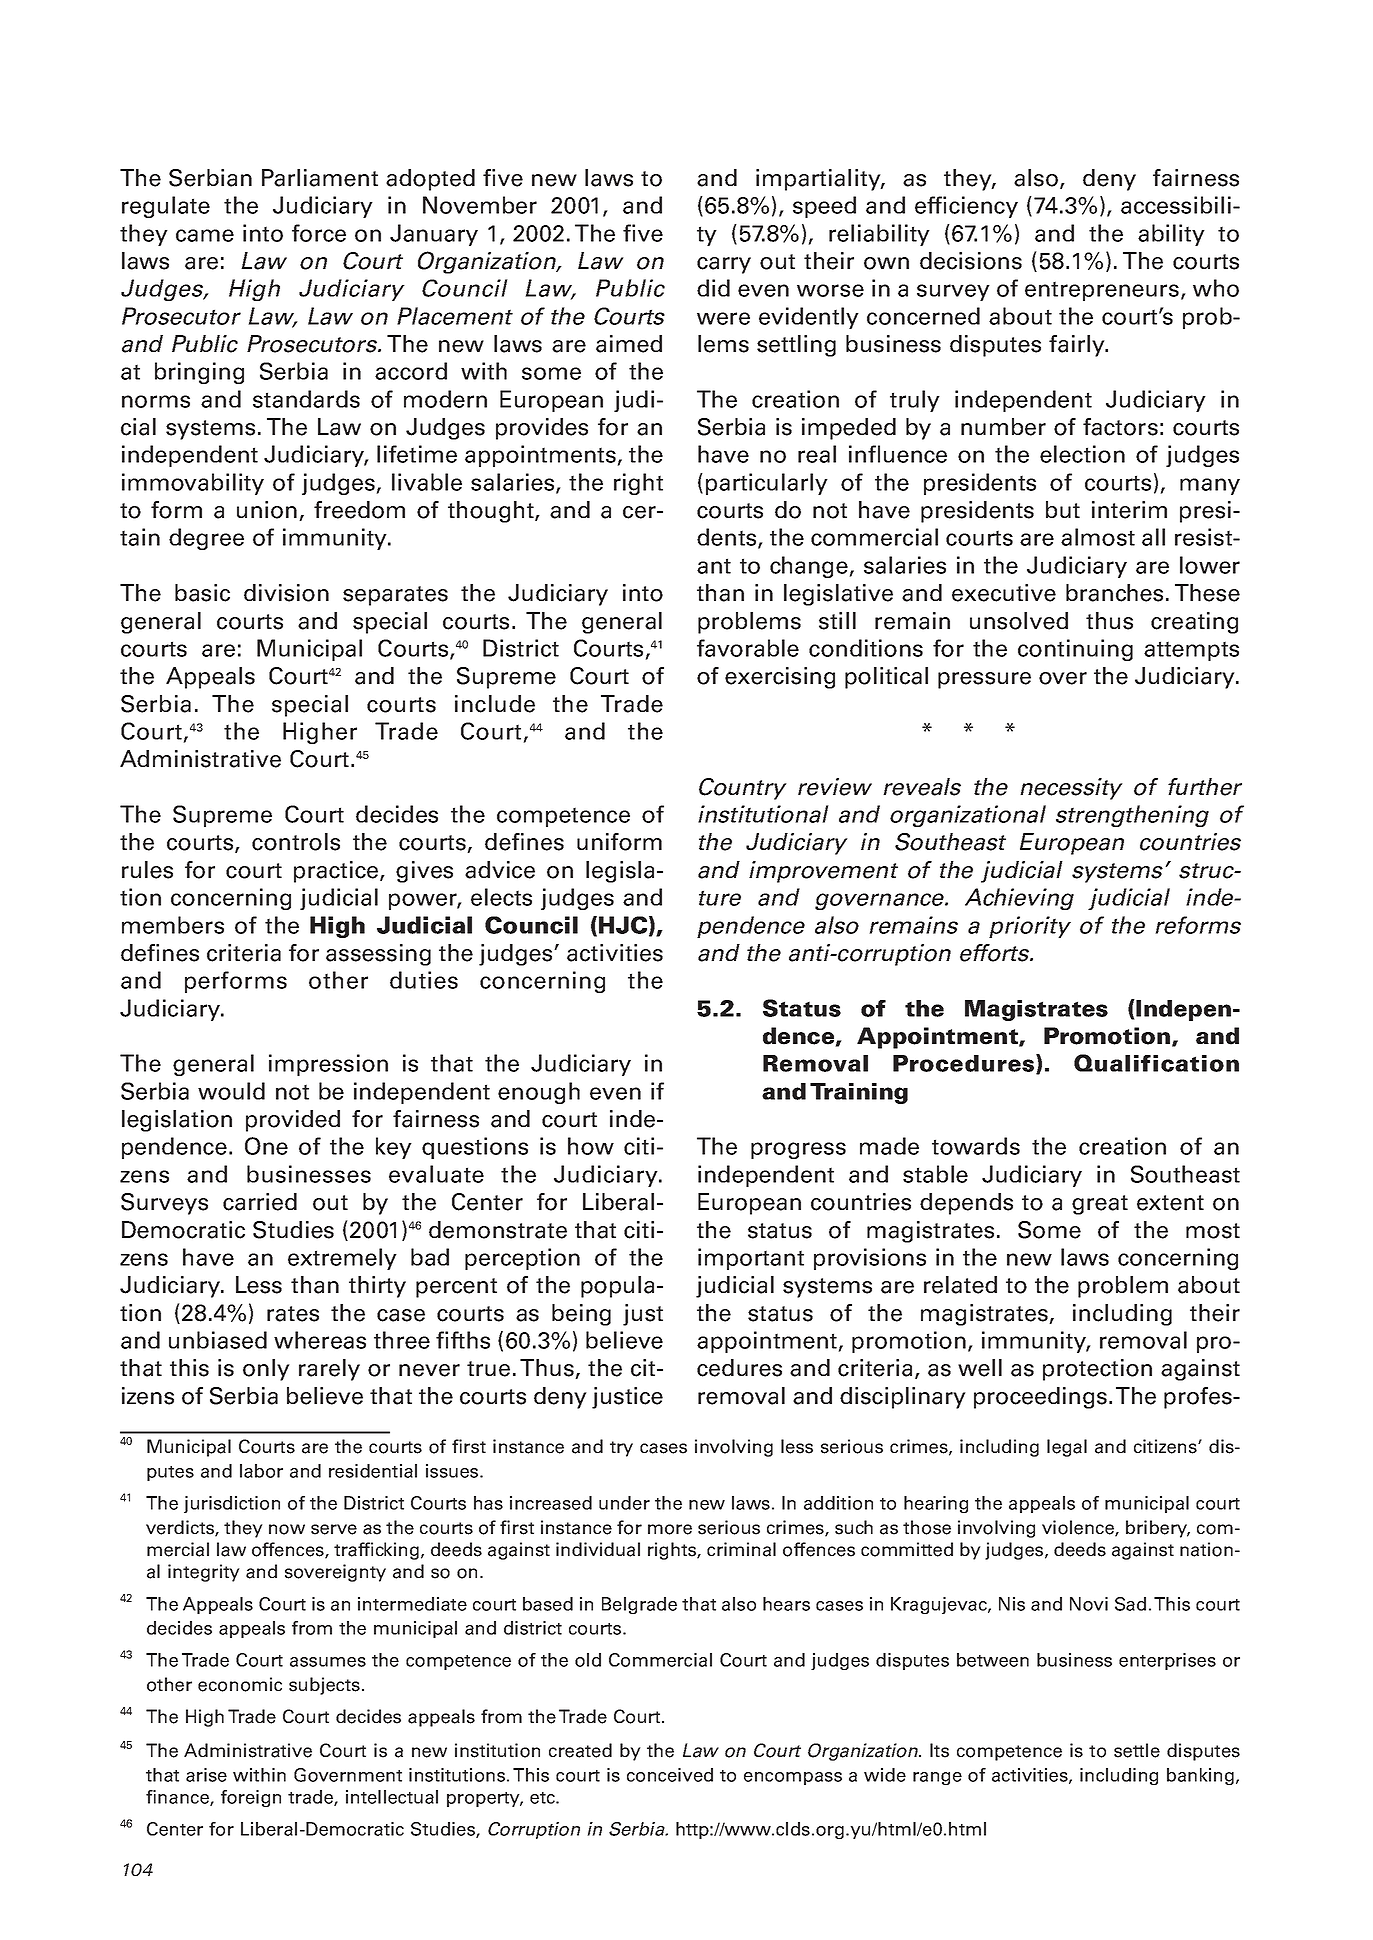 Image resolution: width=1373 pixels, height=1940 pixels. What do you see at coordinates (748, 648) in the screenshot?
I see `favorable` at bounding box center [748, 648].
